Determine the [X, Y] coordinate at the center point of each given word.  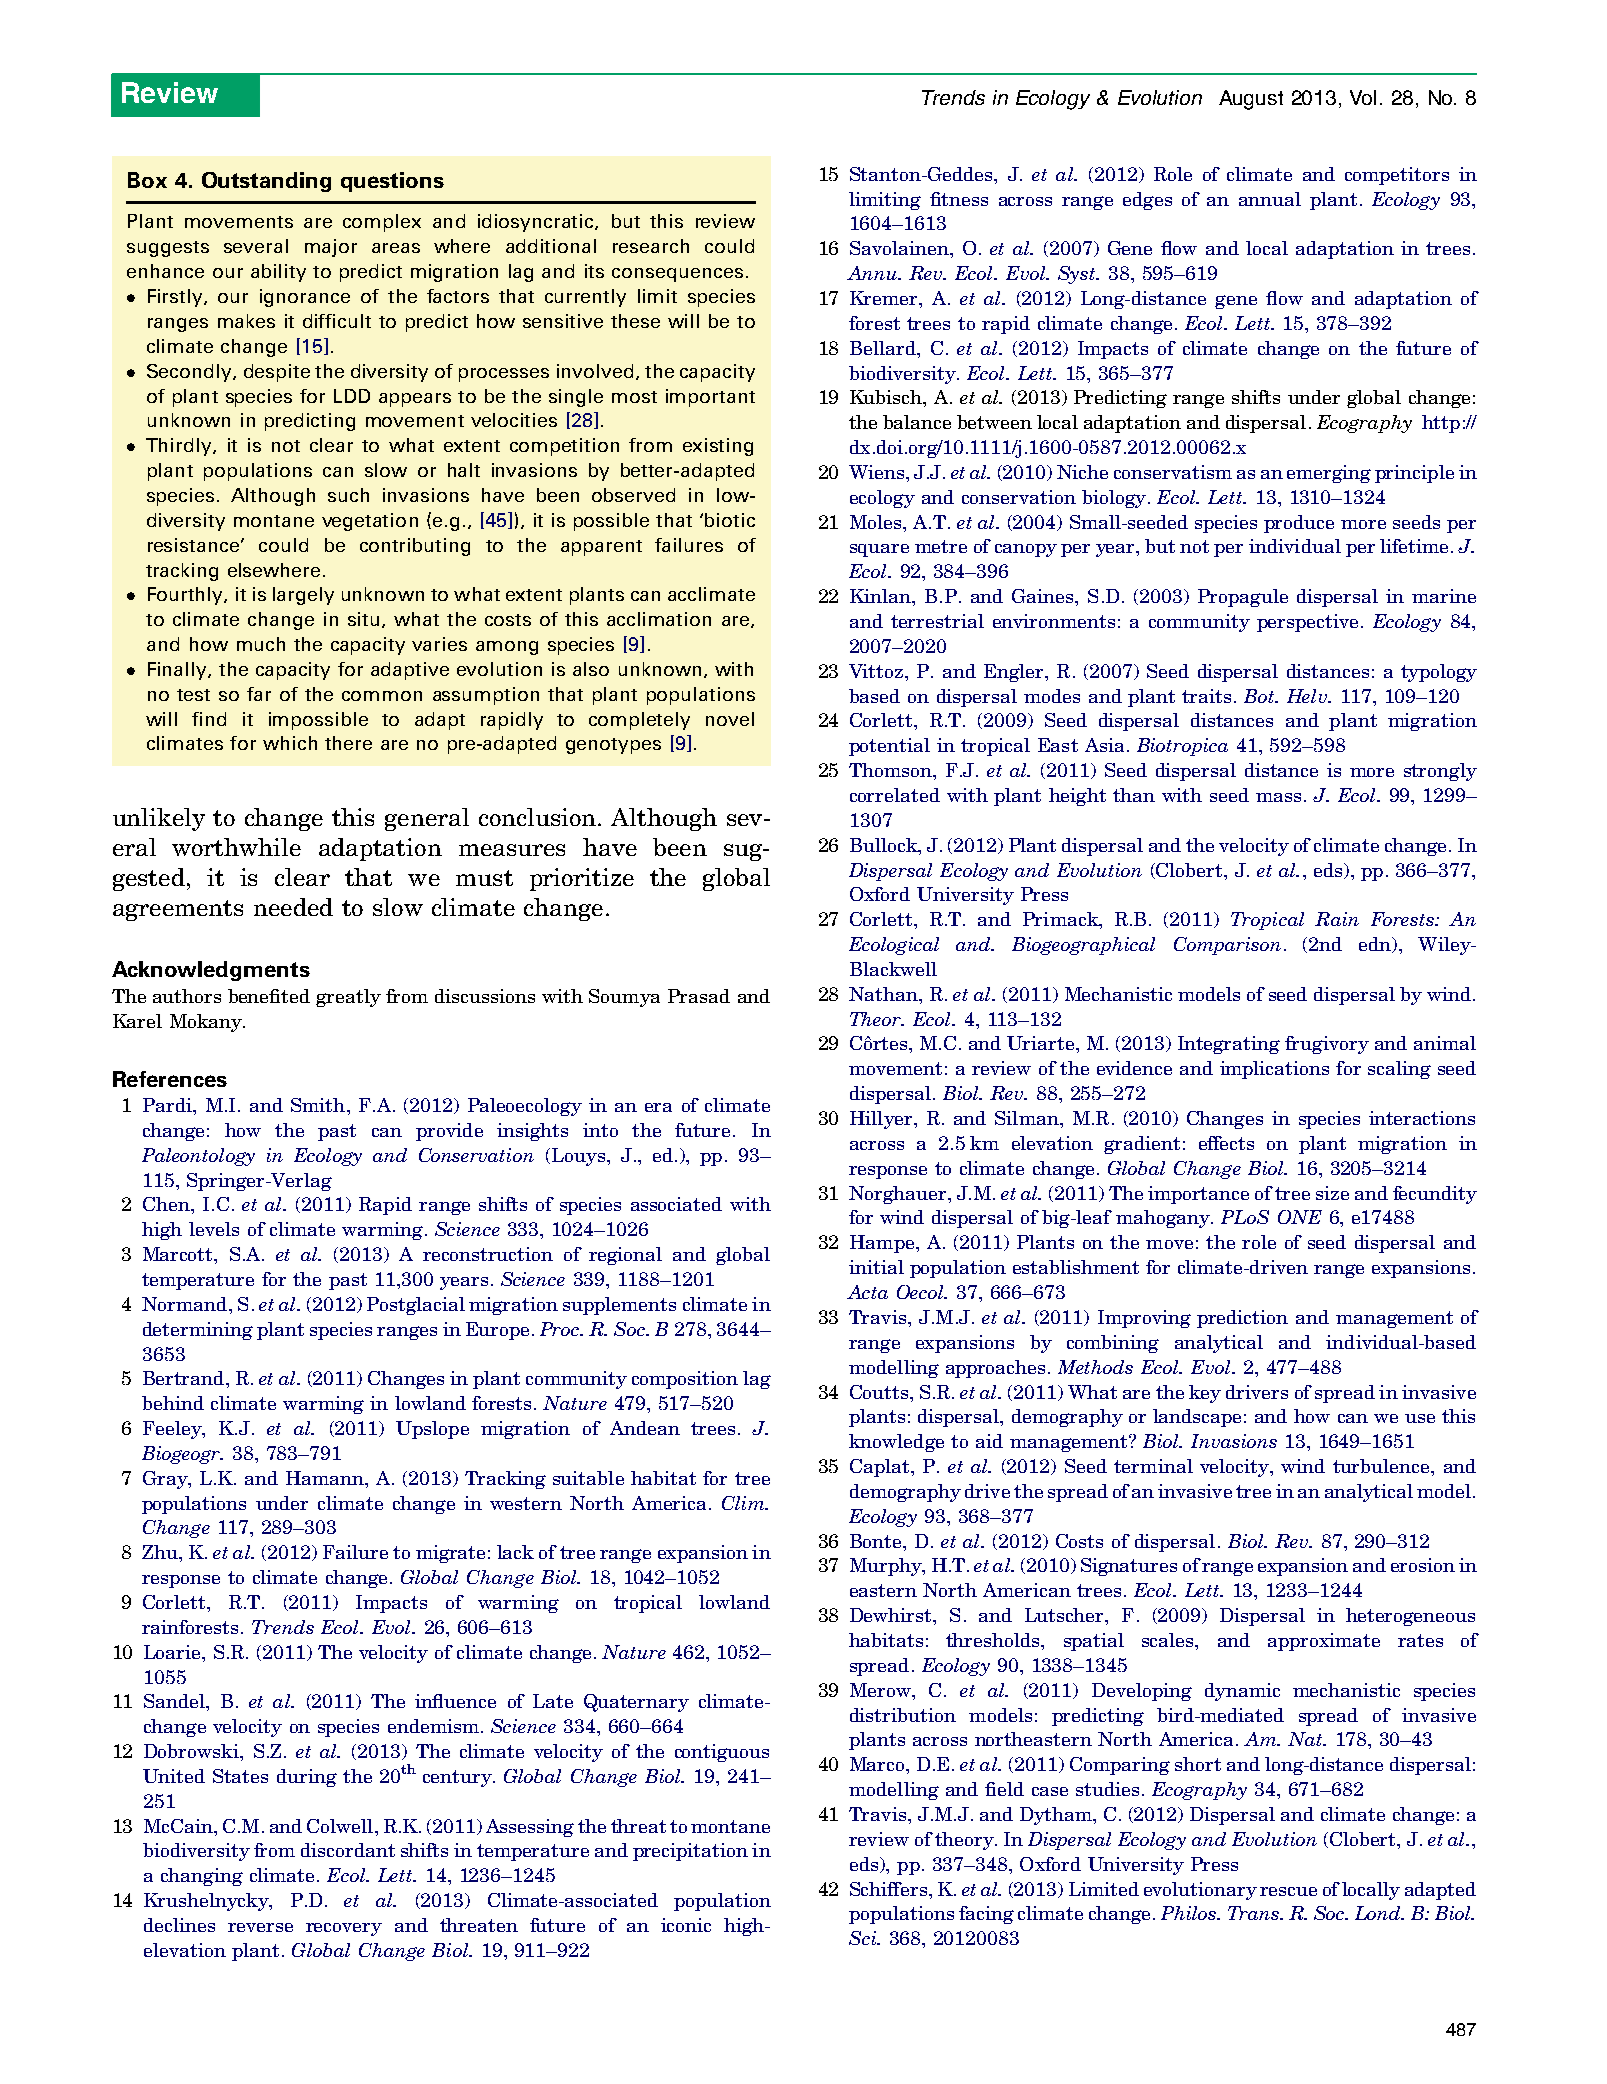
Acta [867, 1292]
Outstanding [266, 182]
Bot [1260, 696]
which [290, 743]
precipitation [690, 1852]
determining [198, 1331]
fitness [959, 199]
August [1251, 100]
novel [730, 719]
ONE [1300, 1217]
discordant [348, 1850]
